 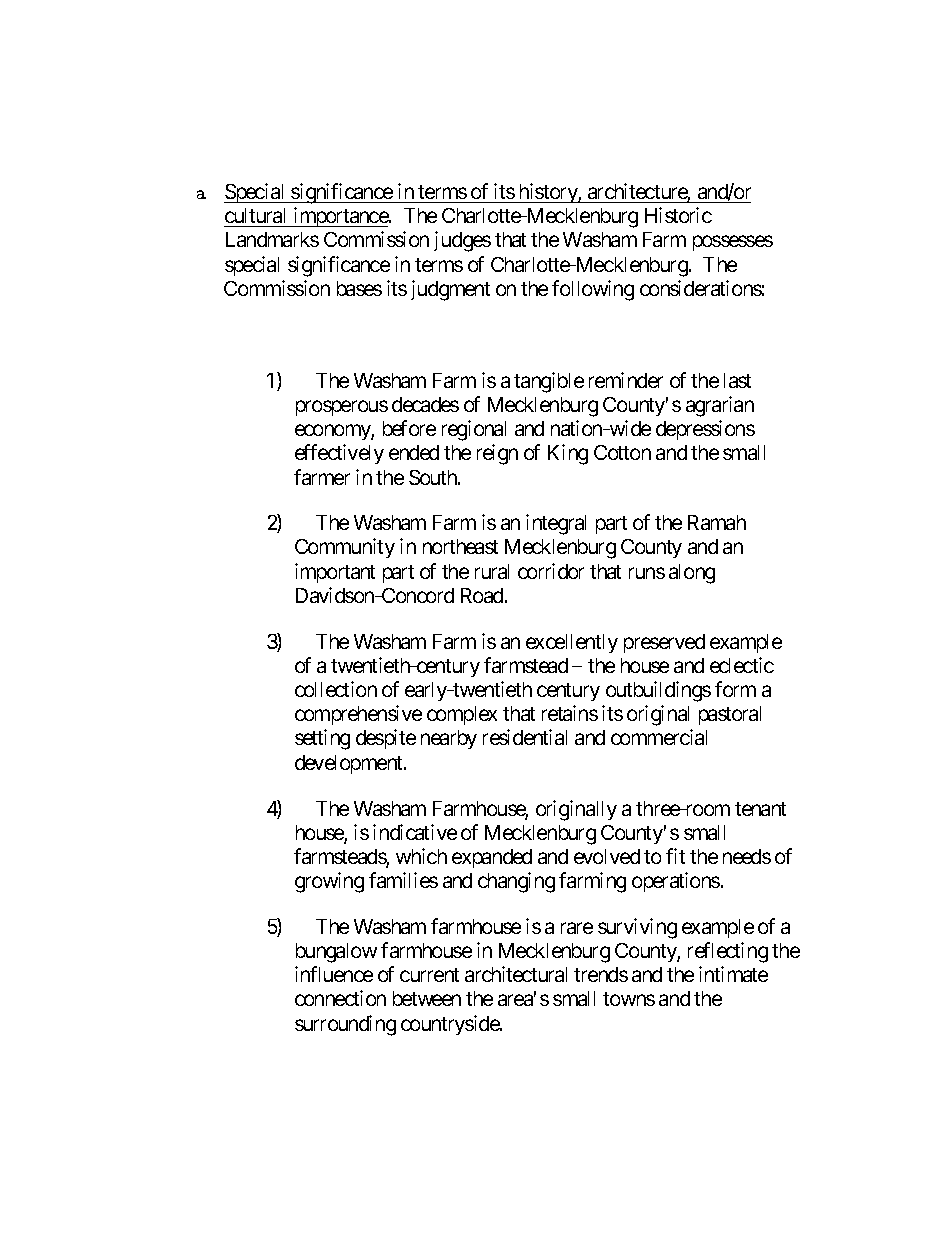 What do you see at coordinates (678, 215) in the screenshot?
I see `Historic` at bounding box center [678, 215].
